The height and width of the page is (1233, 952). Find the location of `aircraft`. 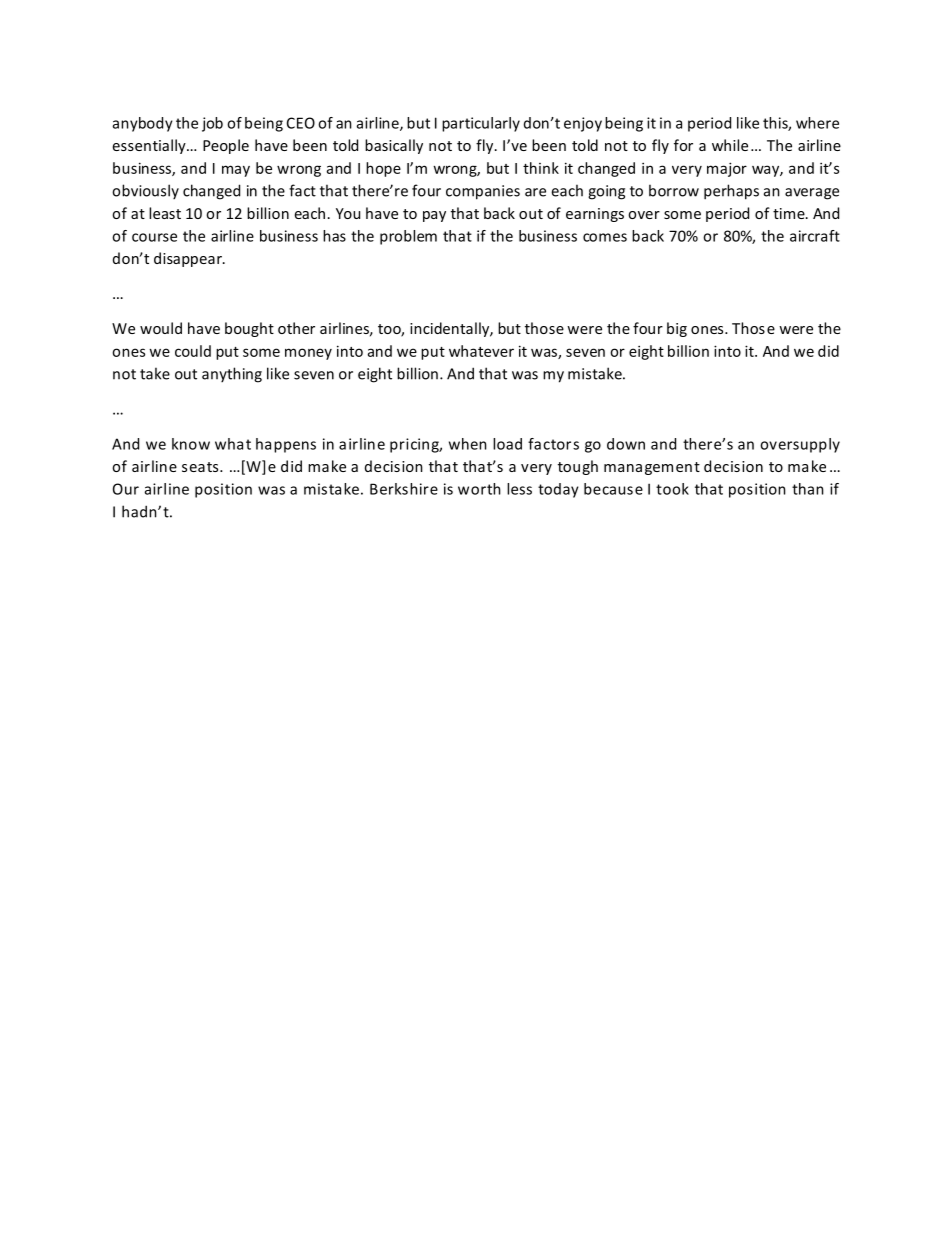

aircraft is located at coordinates (815, 236).
